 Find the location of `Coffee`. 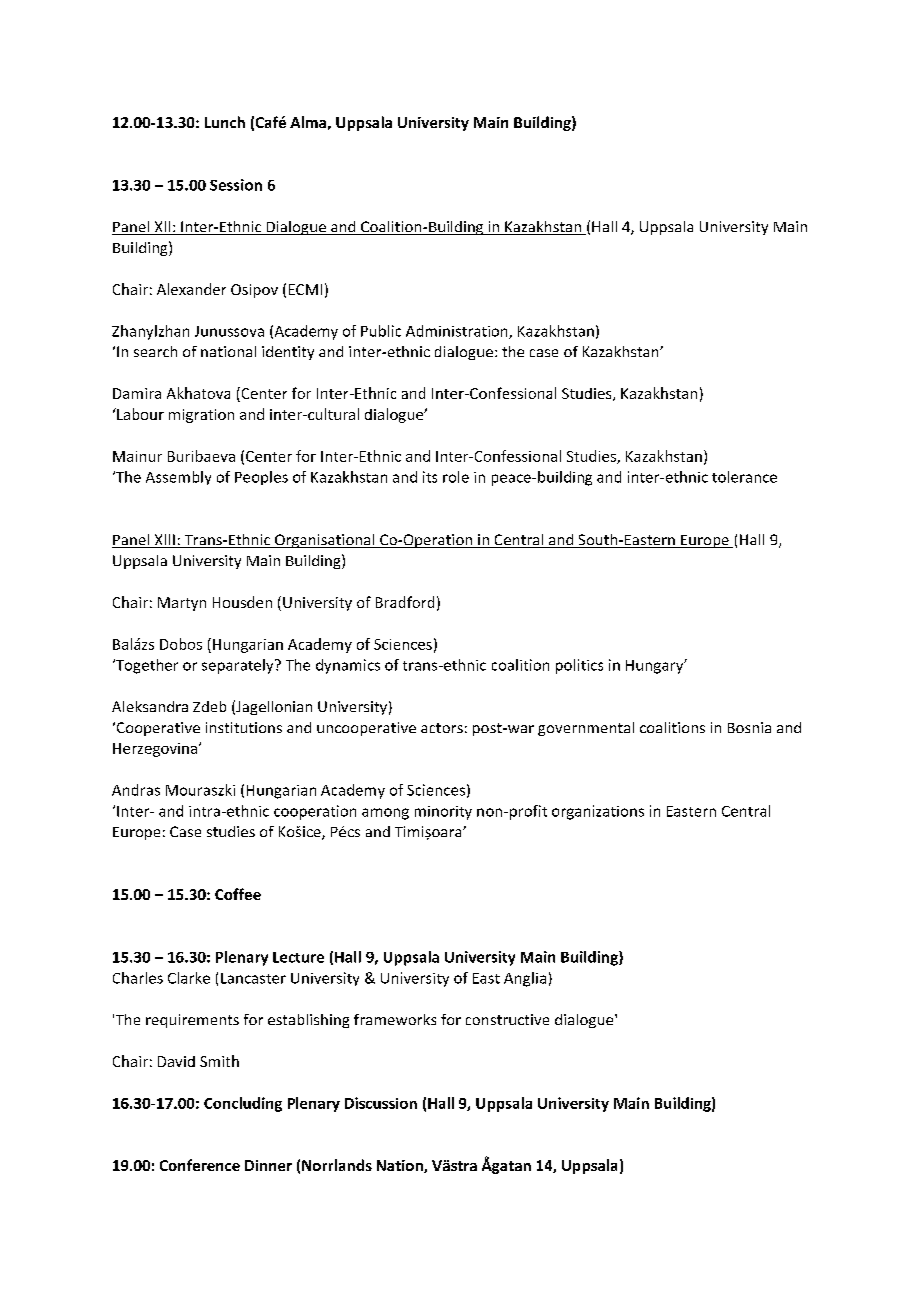

Coffee is located at coordinates (238, 894).
